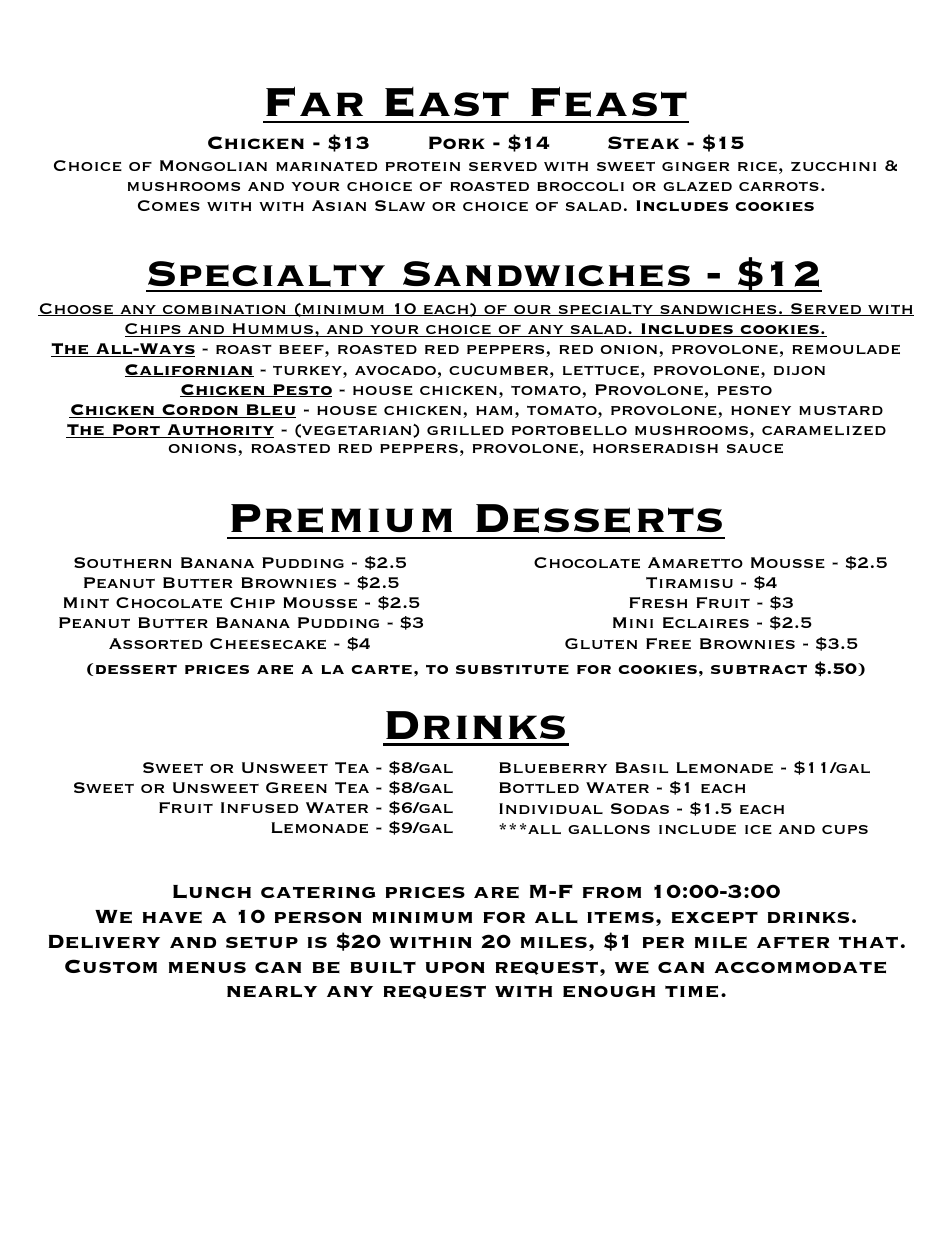 This screenshot has width=952, height=1233. I want to click on subtract, so click(759, 669).
